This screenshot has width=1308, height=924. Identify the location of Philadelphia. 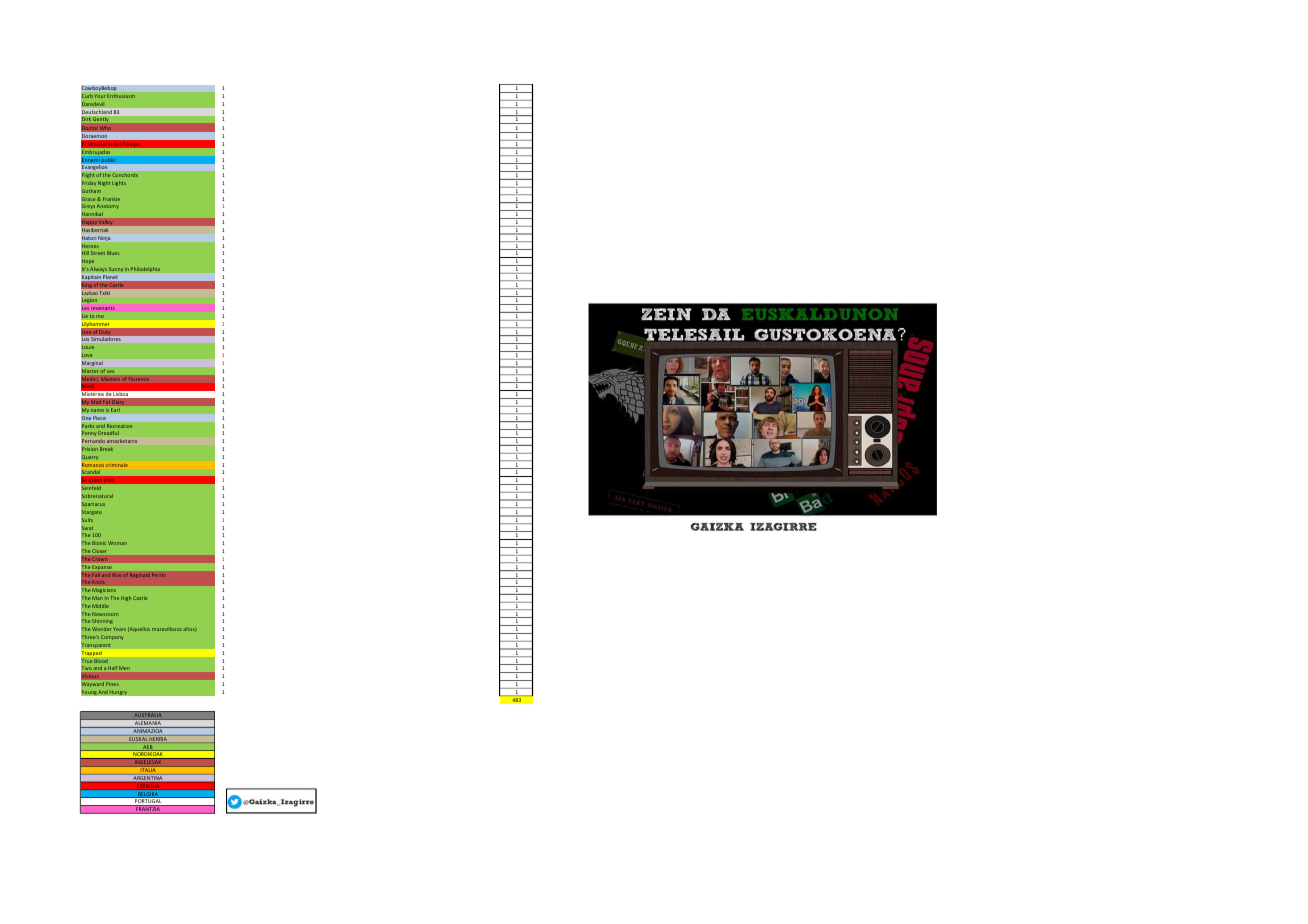
(145, 269).
